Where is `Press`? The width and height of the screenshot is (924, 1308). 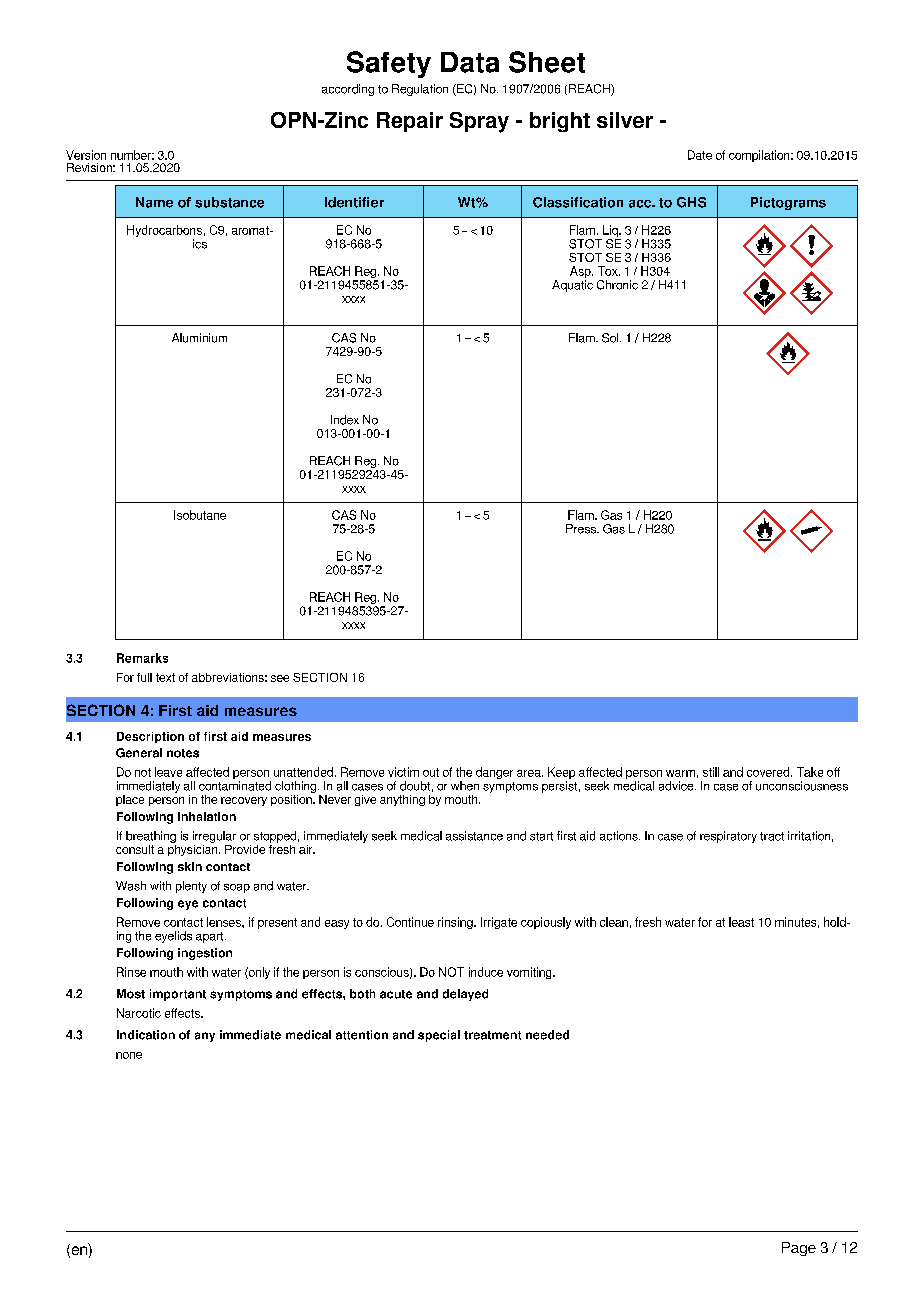
Press is located at coordinates (582, 529).
